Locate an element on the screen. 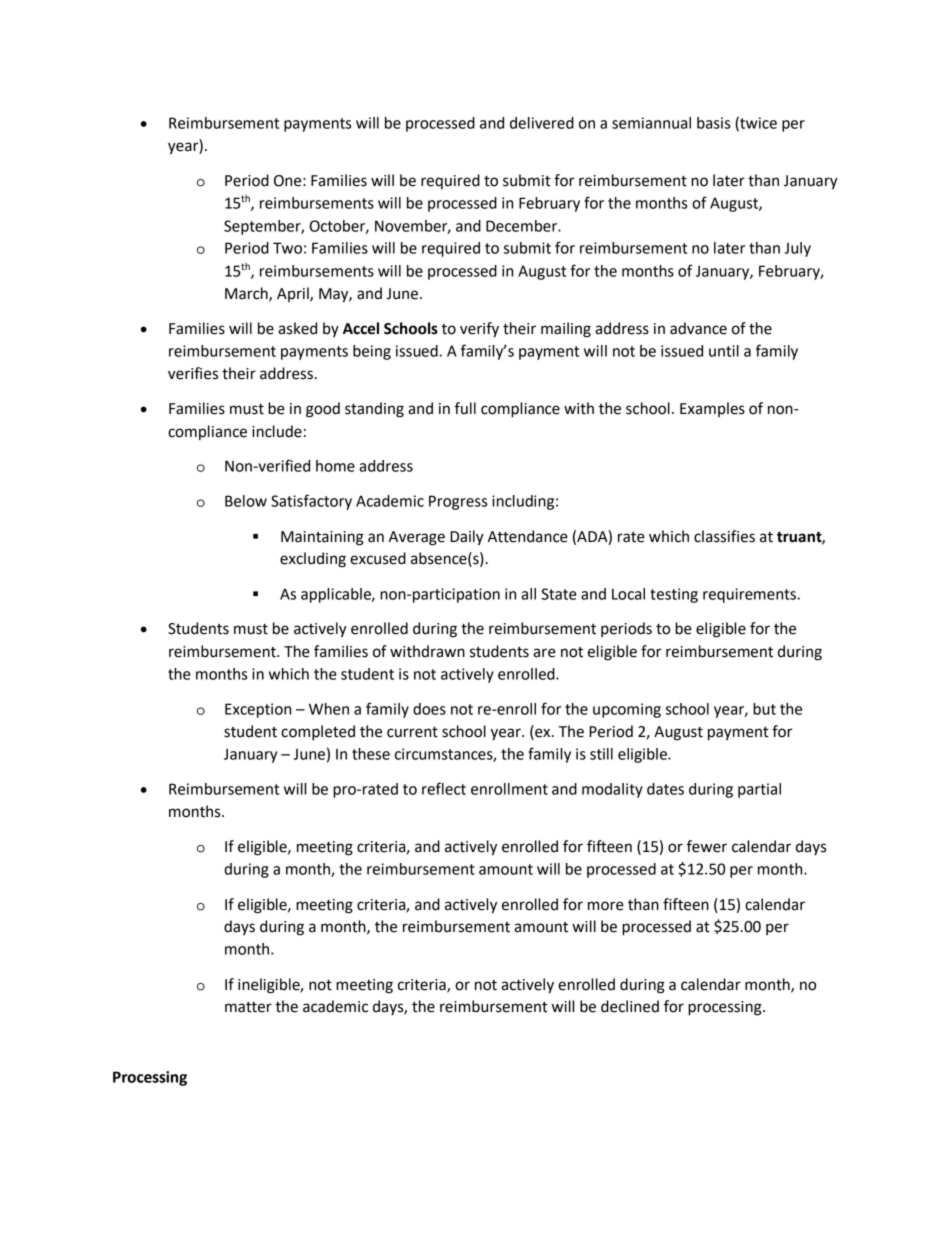  reflect is located at coordinates (444, 788).
